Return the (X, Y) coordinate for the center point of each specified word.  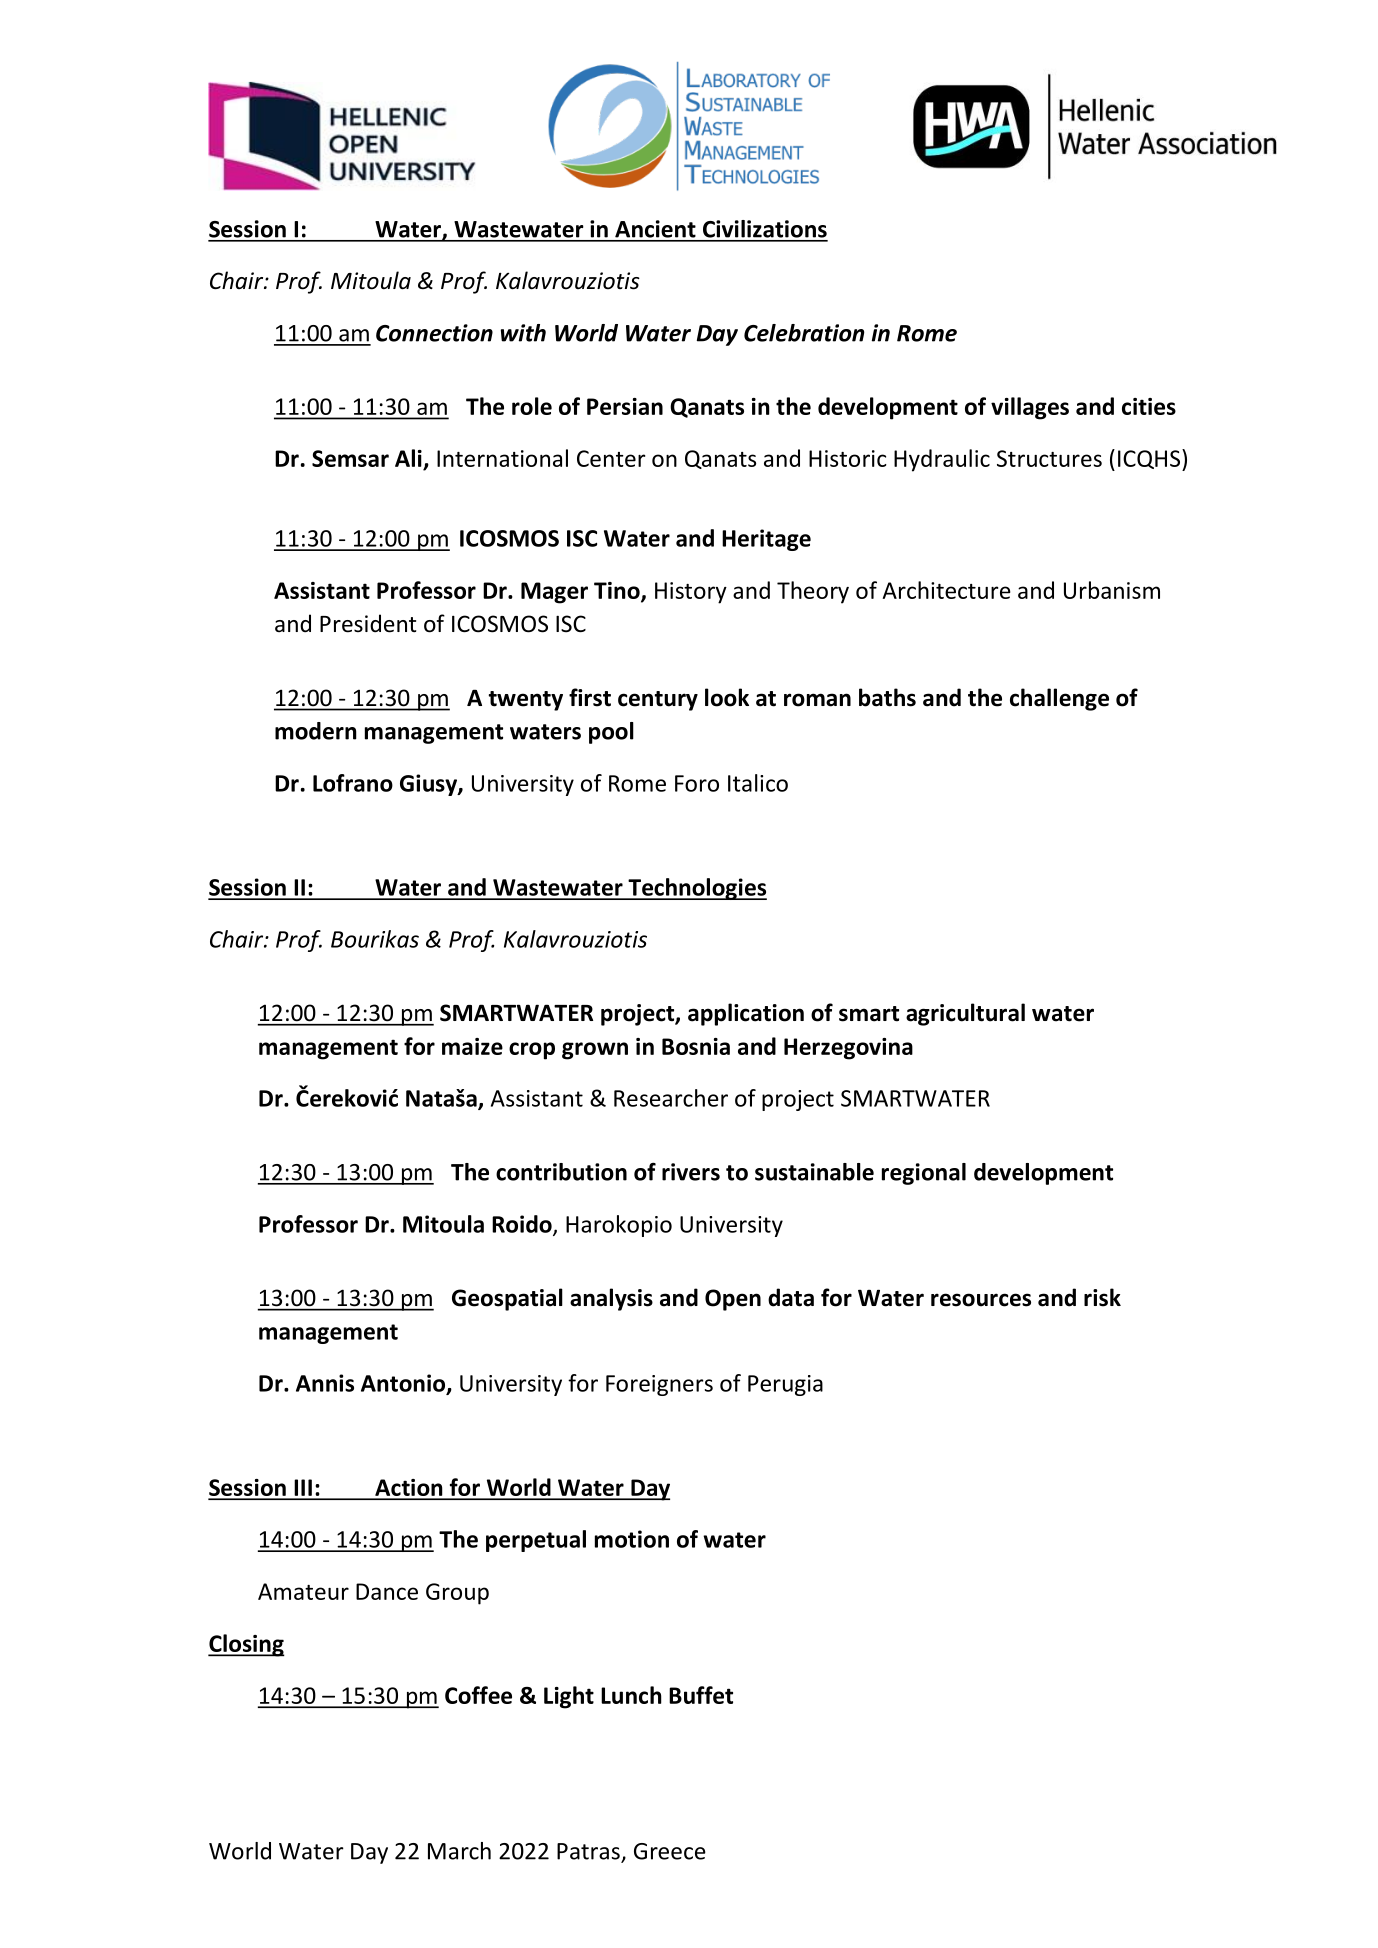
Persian (625, 406)
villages (1030, 408)
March (459, 1851)
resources (981, 1300)
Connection (434, 333)
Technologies (696, 889)
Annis (325, 1383)
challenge (1059, 699)
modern (316, 731)
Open (733, 1300)
